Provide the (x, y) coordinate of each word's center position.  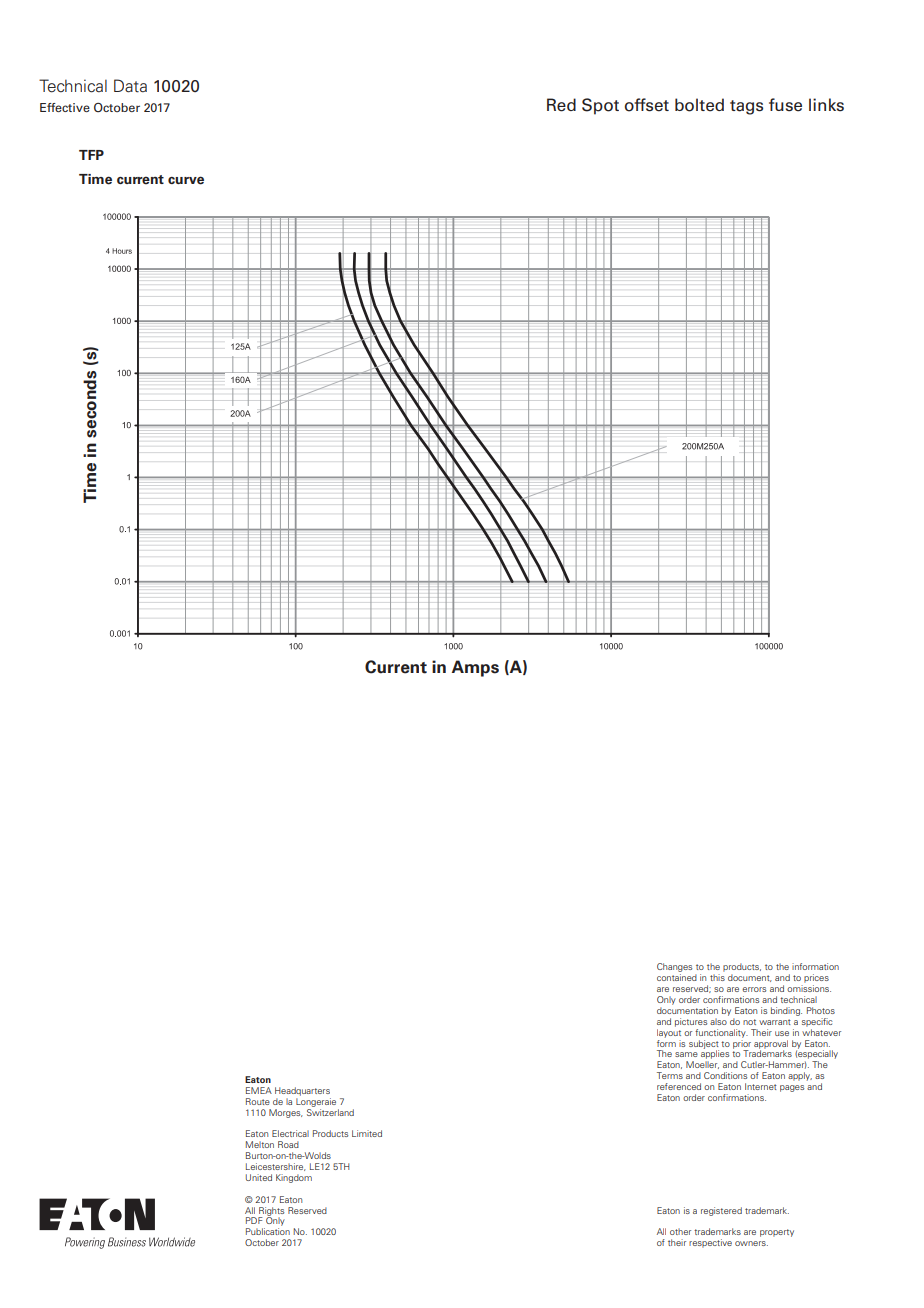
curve (186, 180)
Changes (674, 969)
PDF (254, 1220)
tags (746, 107)
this (717, 977)
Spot (600, 106)
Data (130, 86)
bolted (699, 105)
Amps (475, 668)
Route (258, 1101)
